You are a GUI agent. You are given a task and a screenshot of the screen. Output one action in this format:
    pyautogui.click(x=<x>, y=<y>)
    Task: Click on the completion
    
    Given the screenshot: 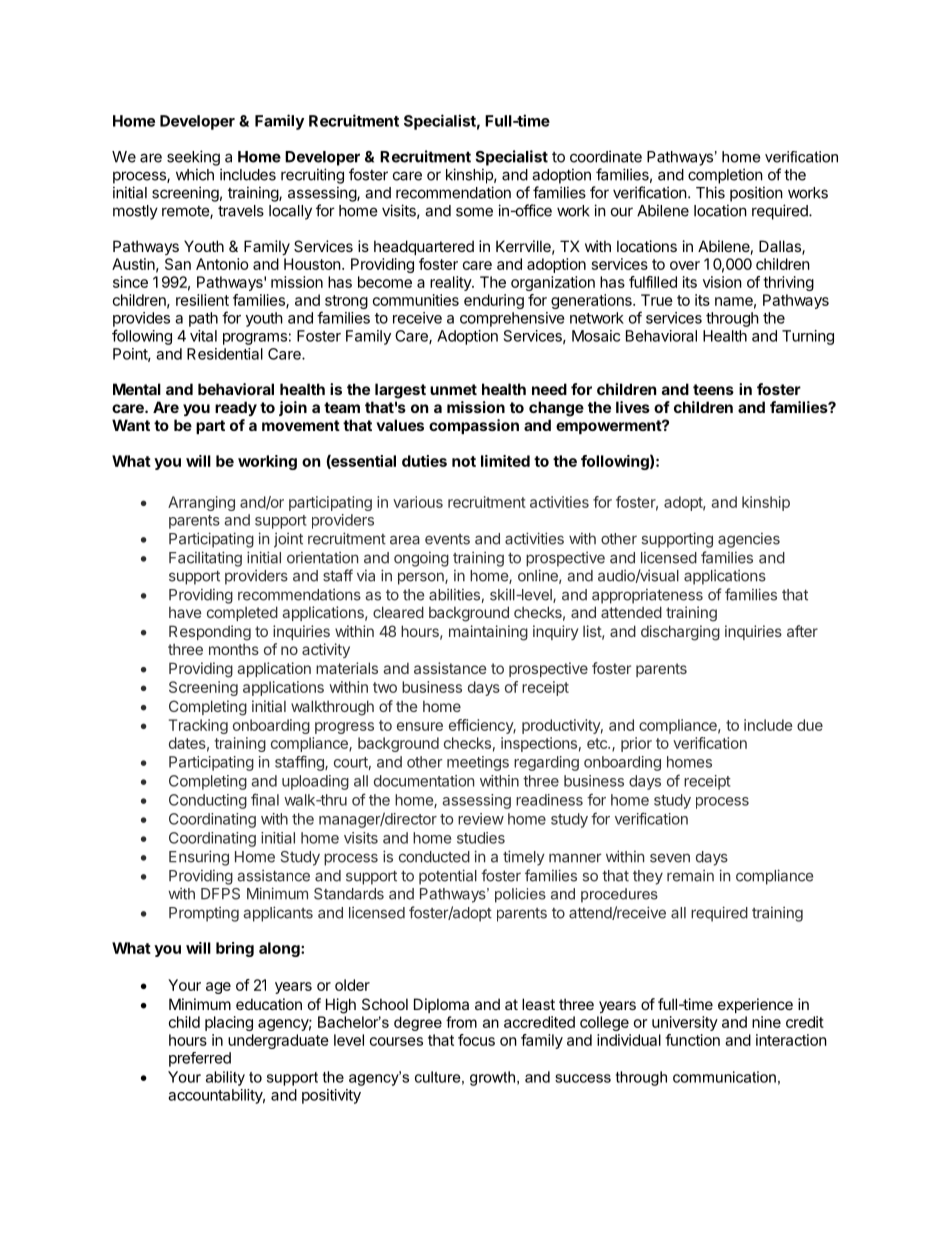 What is the action you would take?
    pyautogui.click(x=725, y=176)
